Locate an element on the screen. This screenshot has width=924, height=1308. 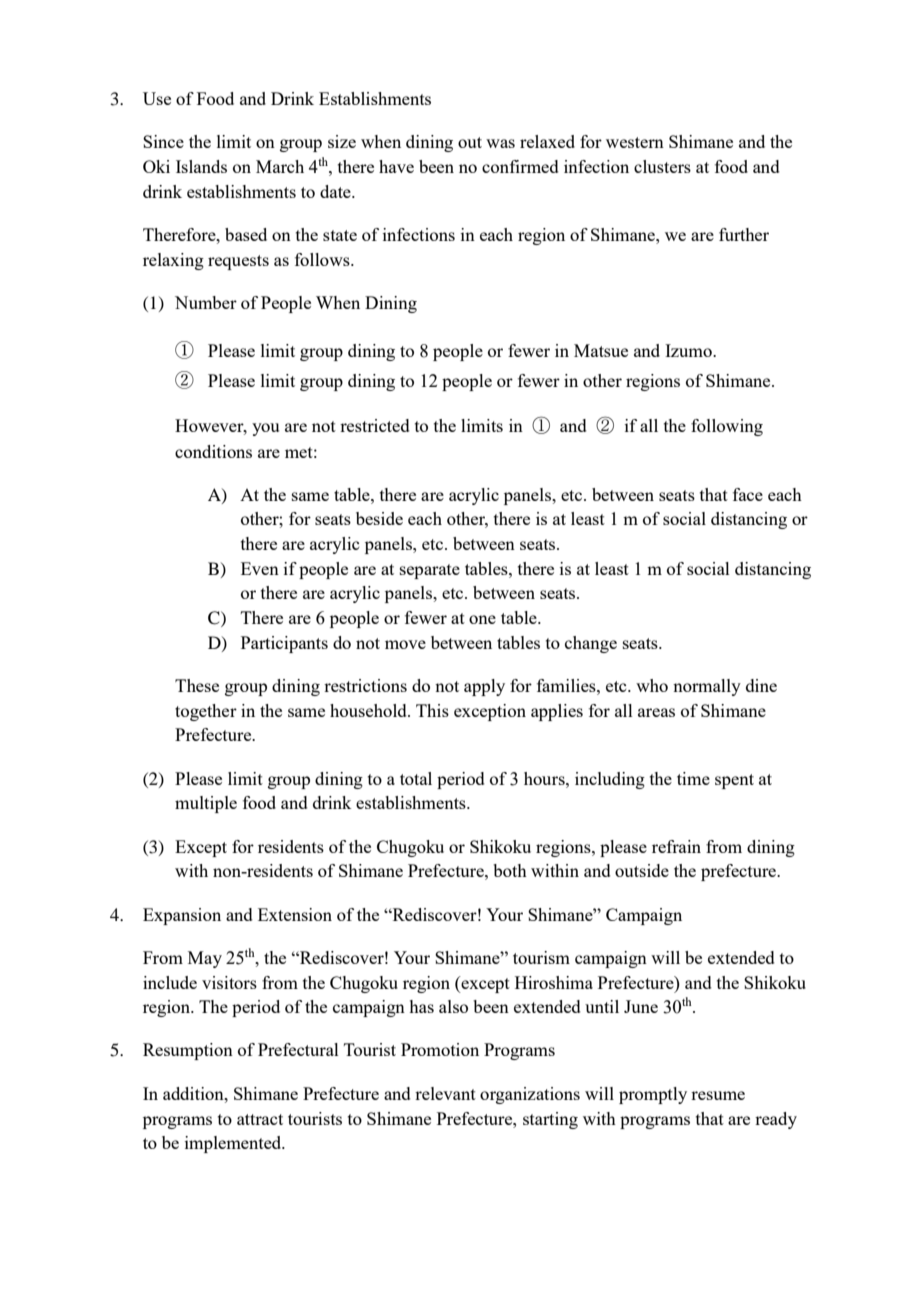
normally is located at coordinates (707, 687).
